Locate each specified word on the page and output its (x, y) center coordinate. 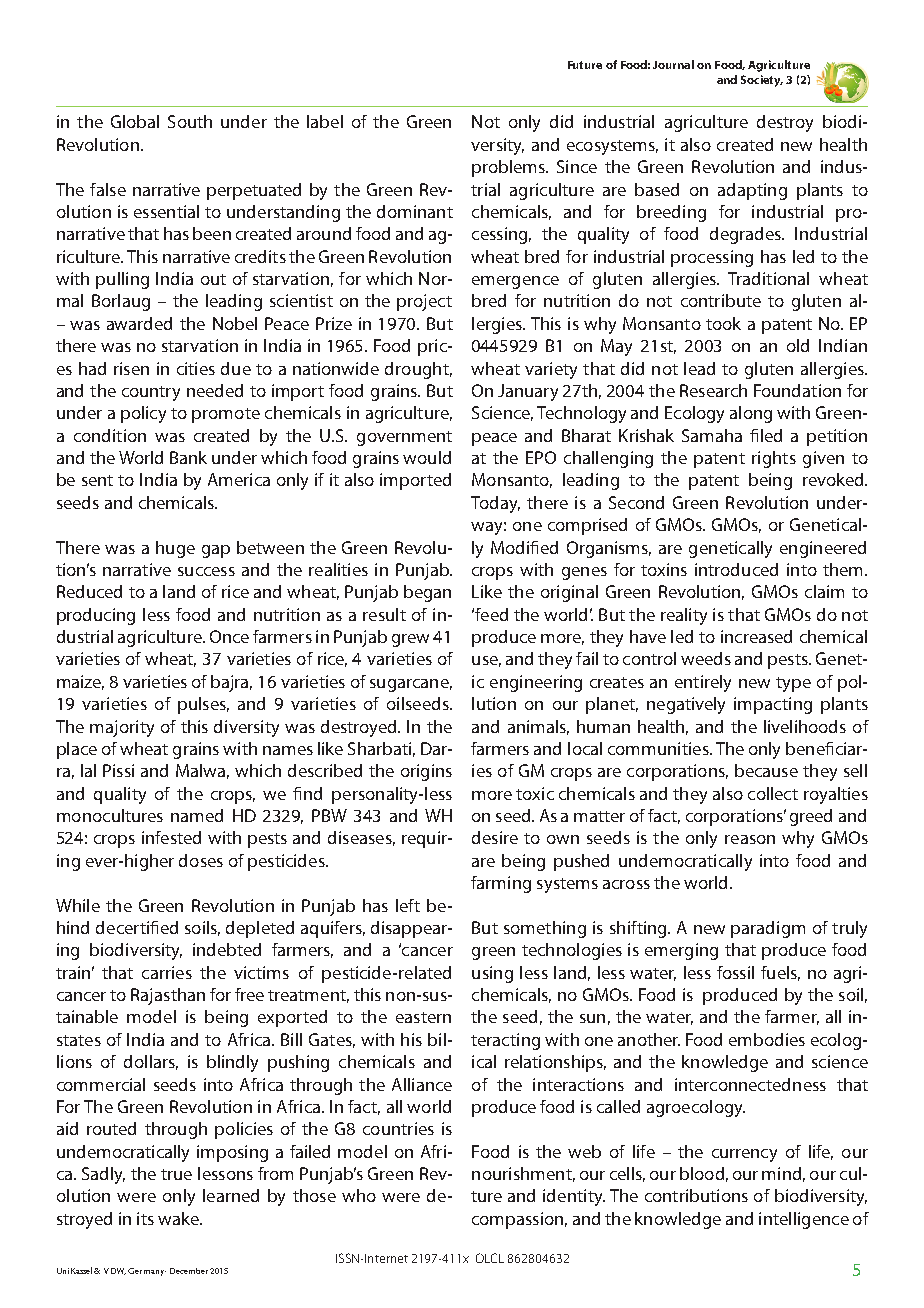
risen (131, 368)
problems (509, 168)
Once (229, 636)
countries (398, 1128)
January (528, 392)
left (408, 905)
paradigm (768, 929)
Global (135, 121)
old (798, 345)
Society (762, 81)
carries (167, 972)
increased (756, 636)
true (176, 1174)
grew (410, 640)
